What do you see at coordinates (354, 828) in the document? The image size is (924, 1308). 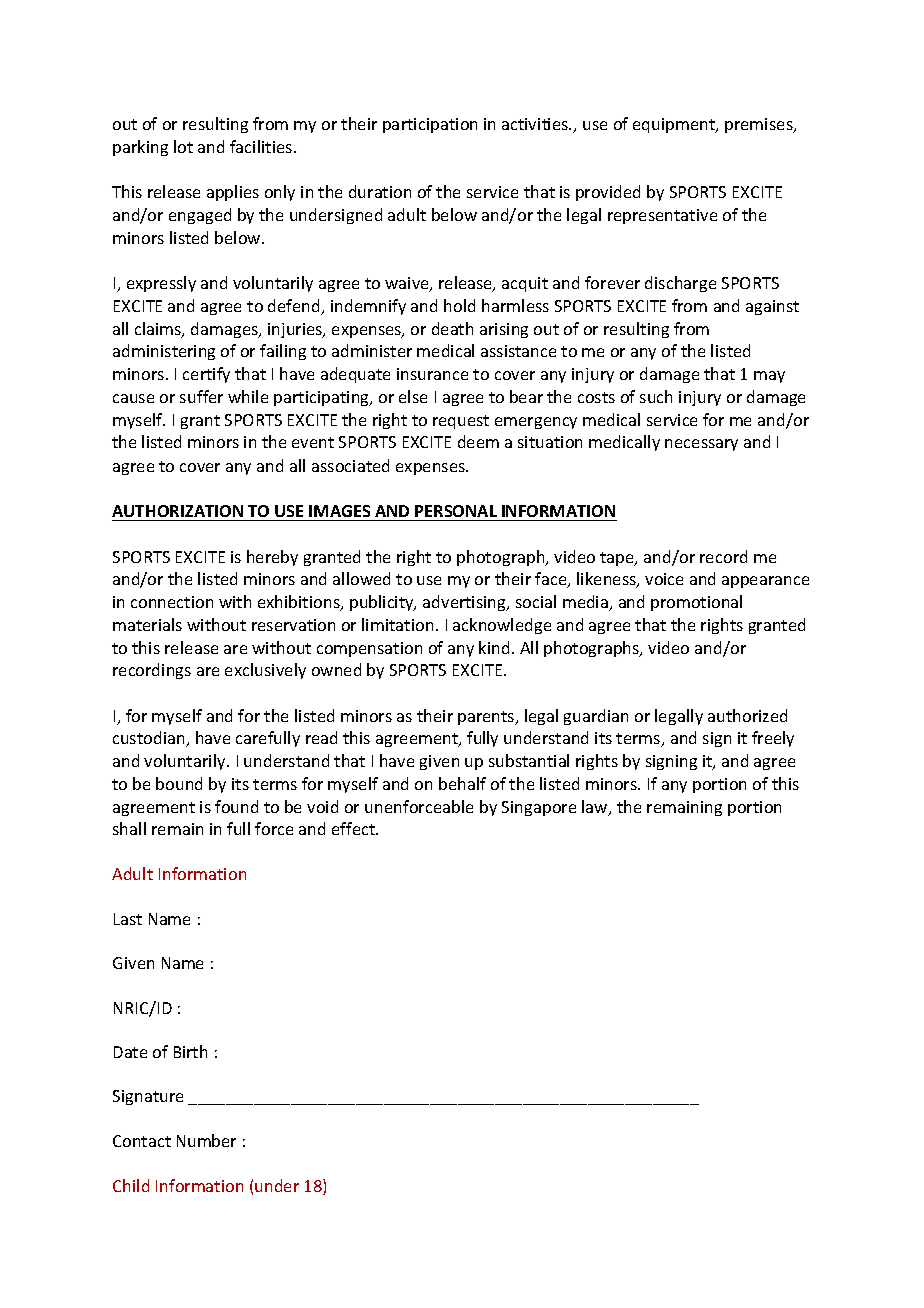 I see `effect` at bounding box center [354, 828].
